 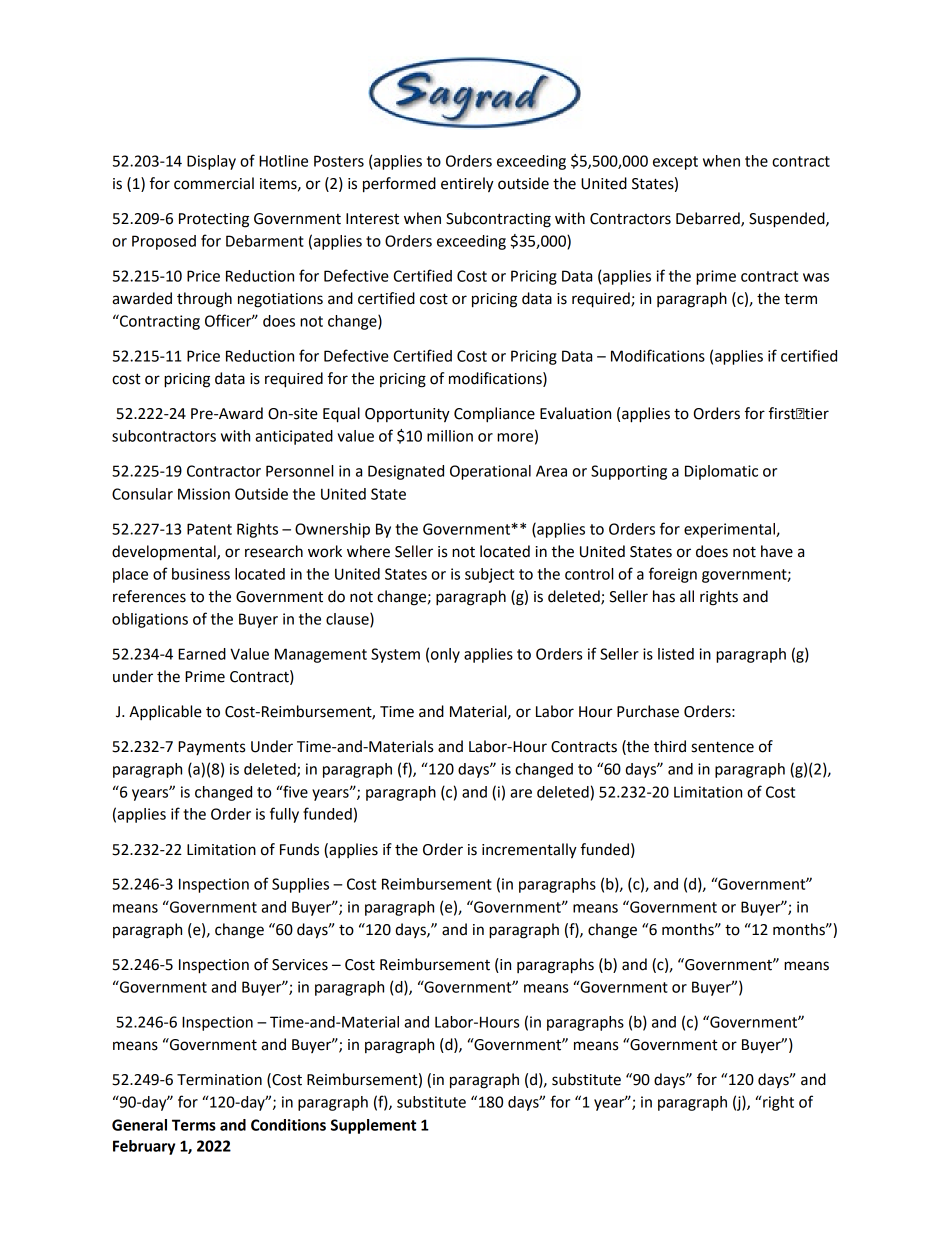 I want to click on Supplement, so click(x=373, y=1126).
